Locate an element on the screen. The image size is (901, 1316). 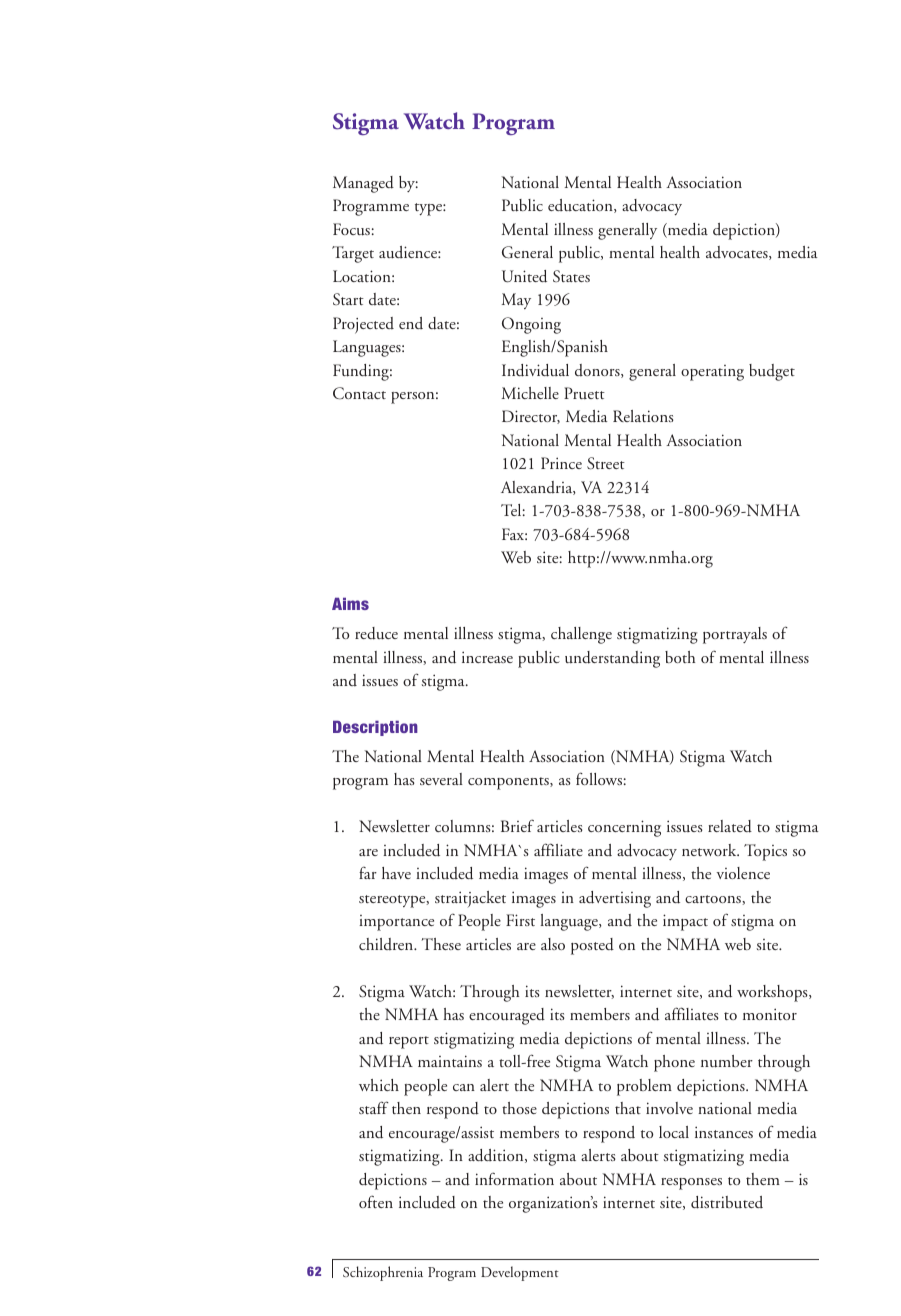
distributed is located at coordinates (727, 1202).
